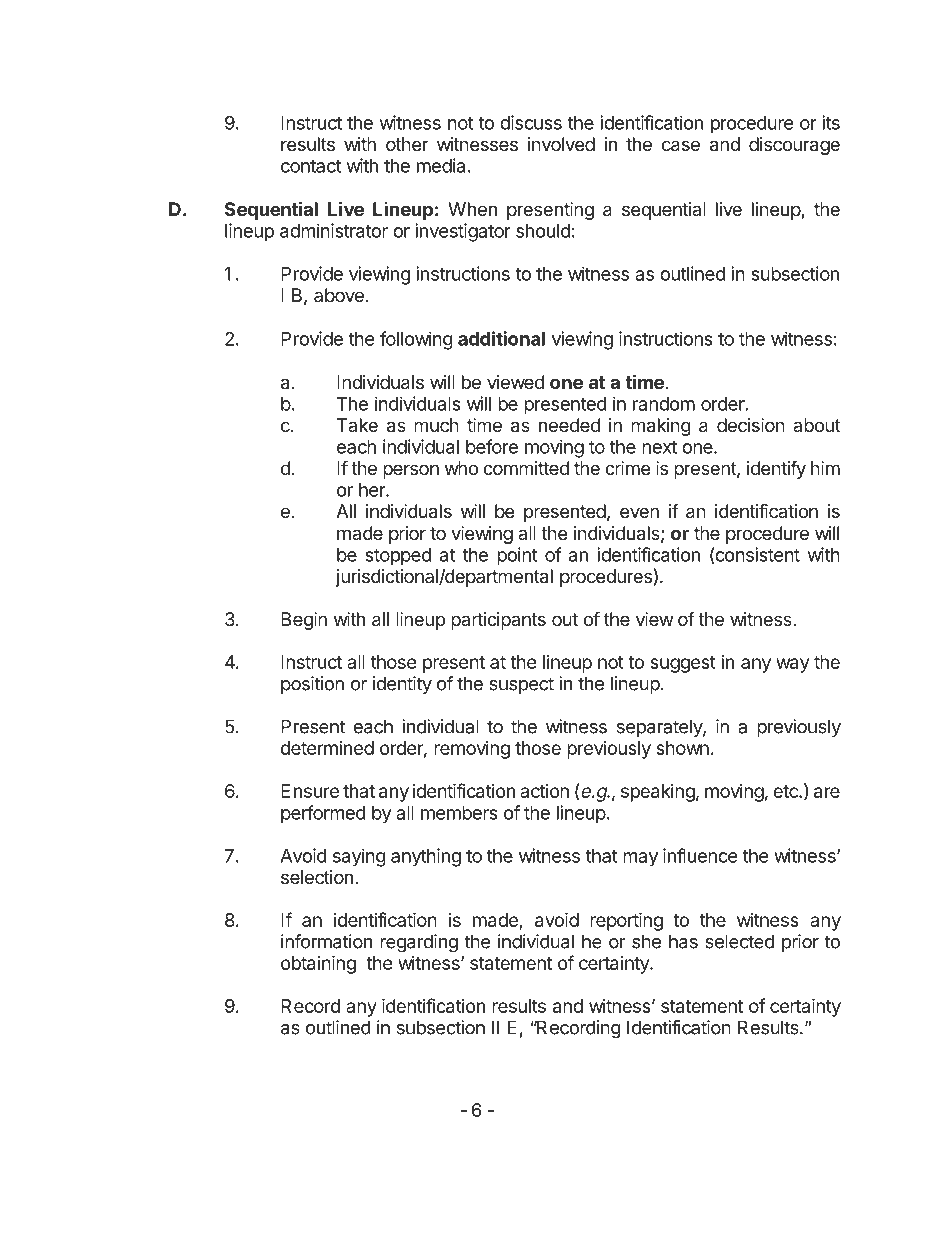 Image resolution: width=952 pixels, height=1233 pixels. I want to click on identify, so click(776, 469).
